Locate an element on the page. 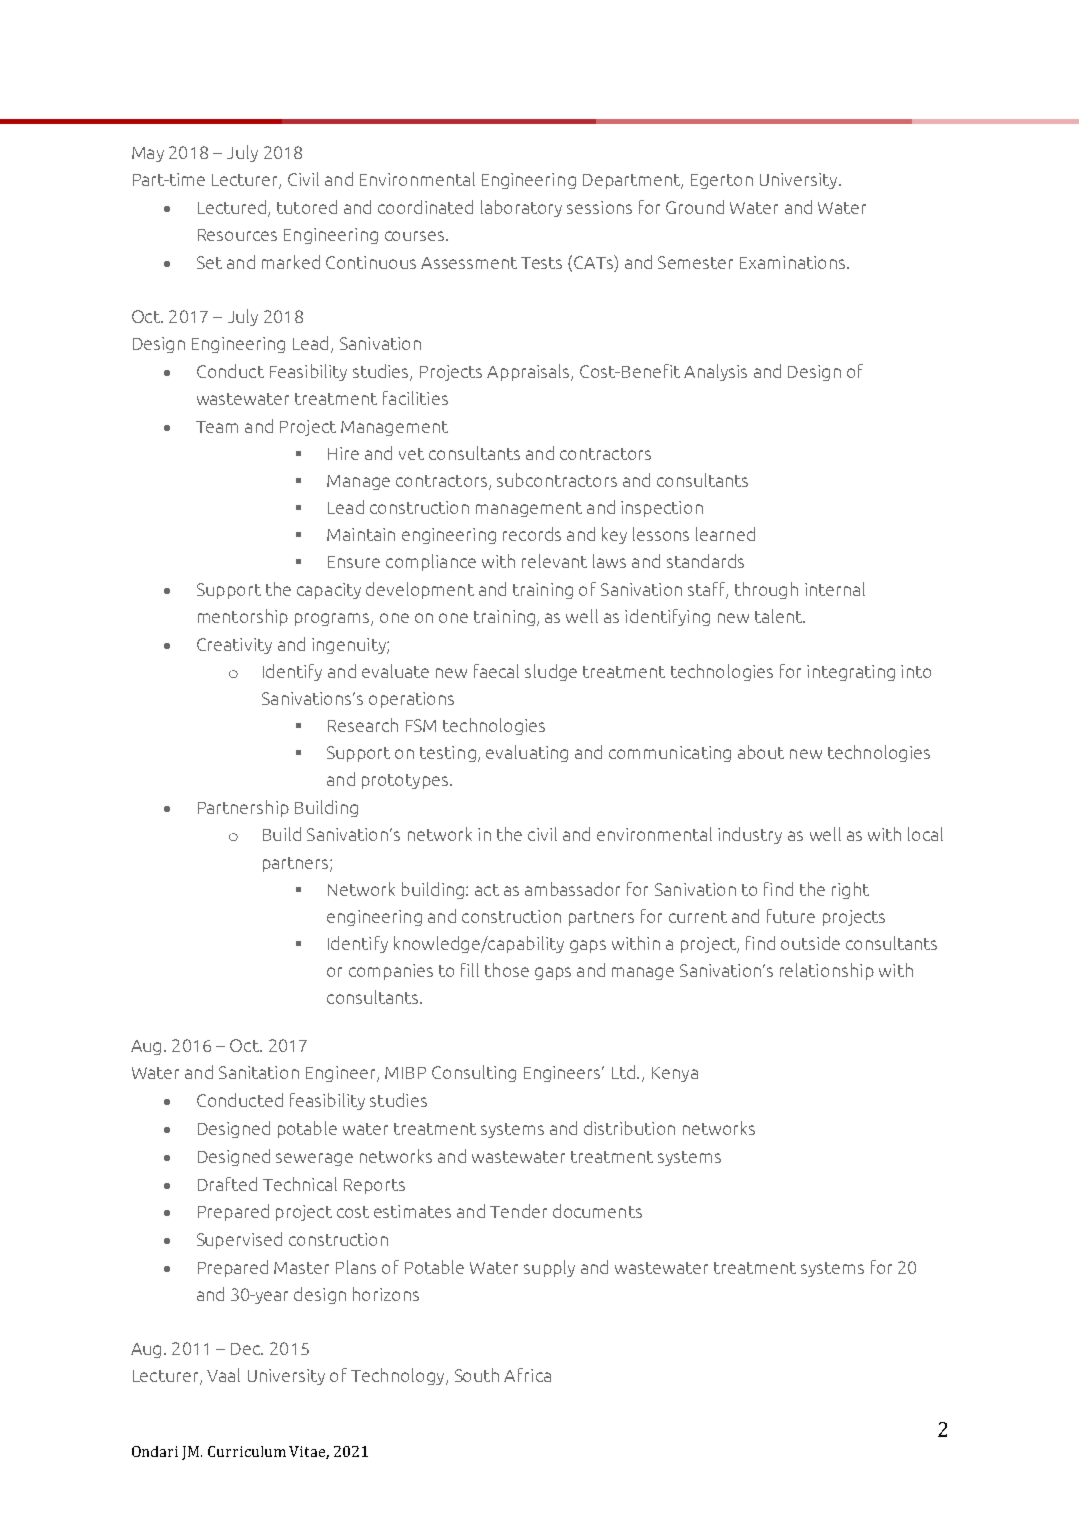  Curriculum is located at coordinates (247, 1451).
